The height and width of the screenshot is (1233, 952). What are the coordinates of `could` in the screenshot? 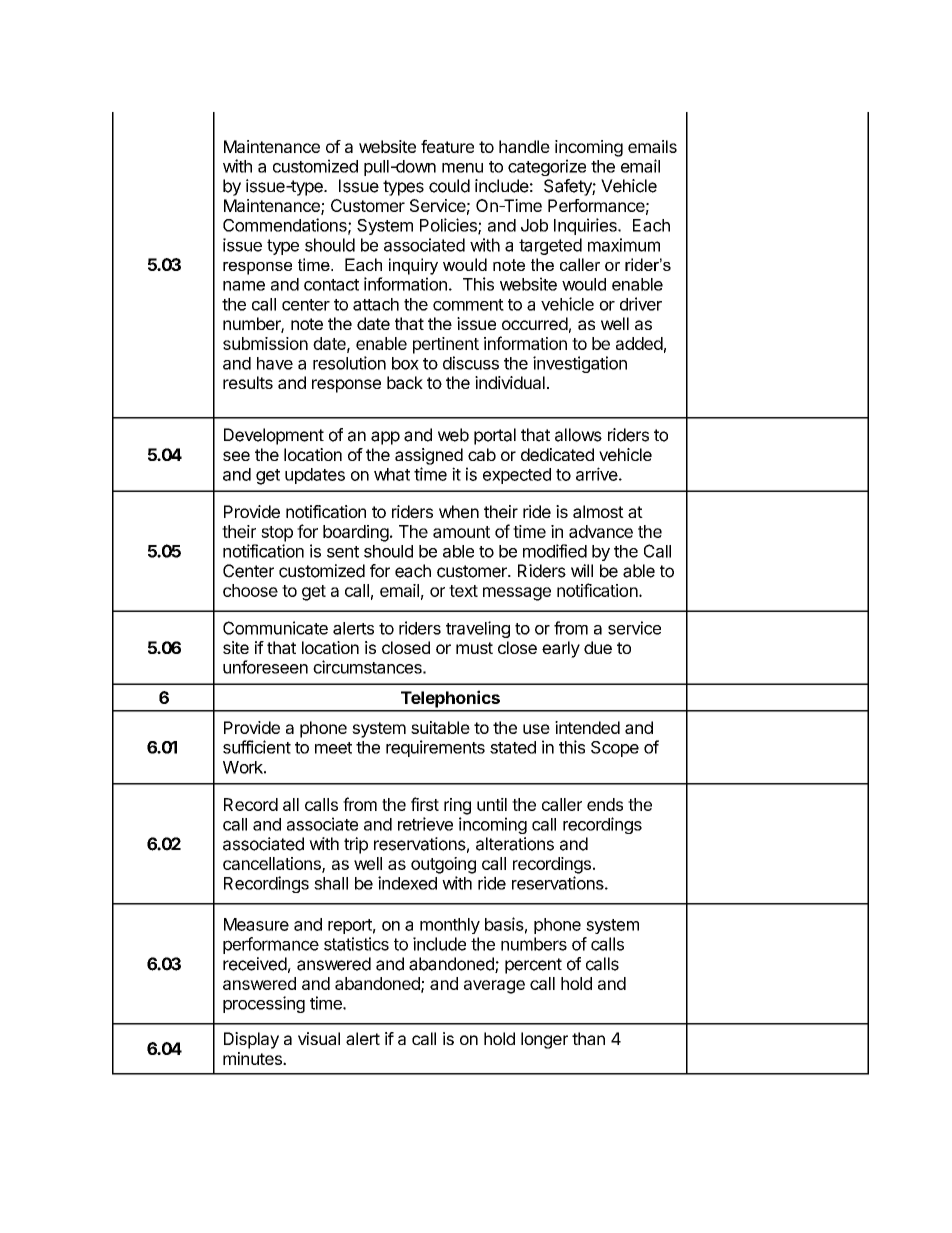 It's located at (449, 186).
